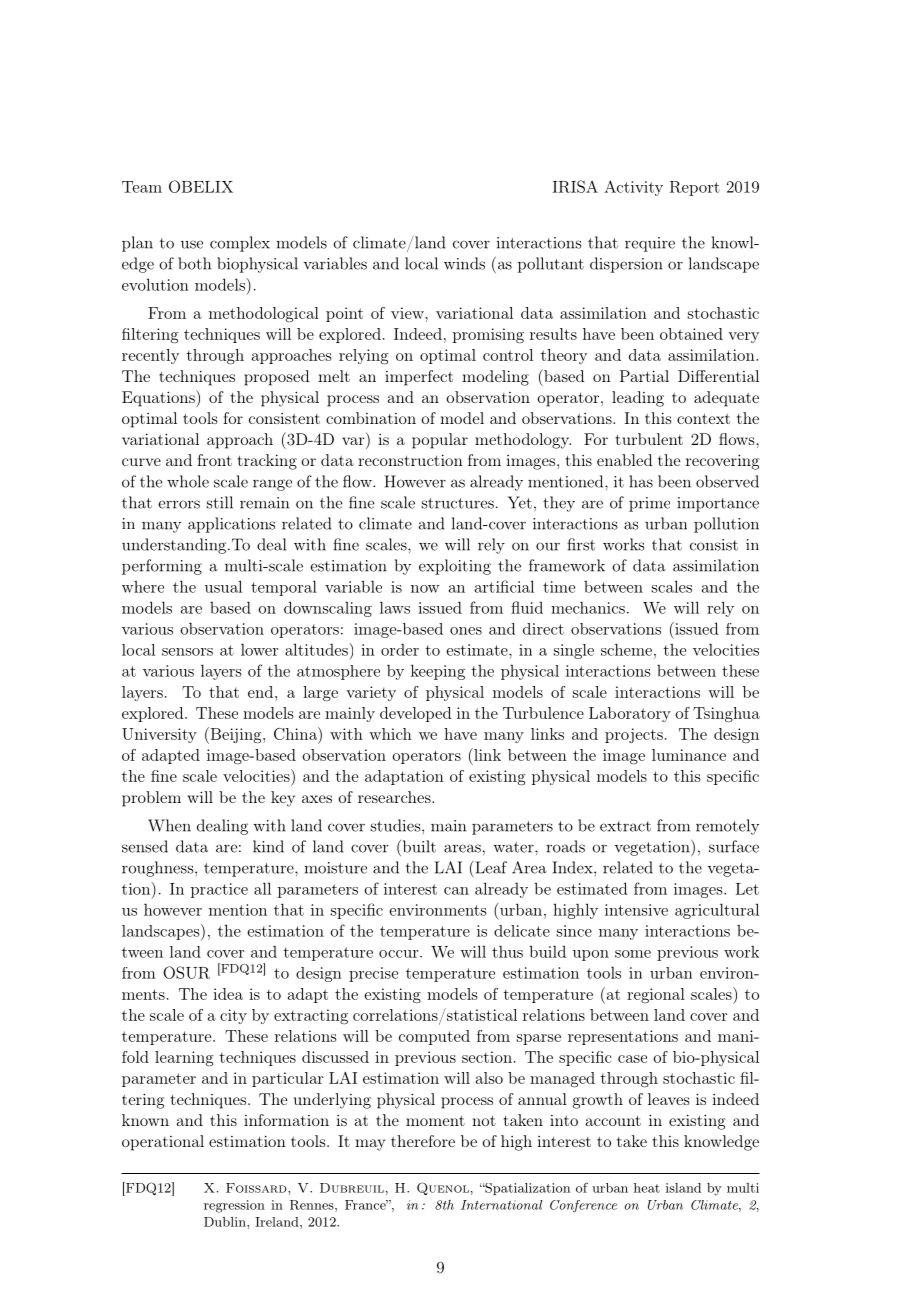 This document has width=924, height=1308. What do you see at coordinates (400, 954) in the document?
I see `occur` at bounding box center [400, 954].
